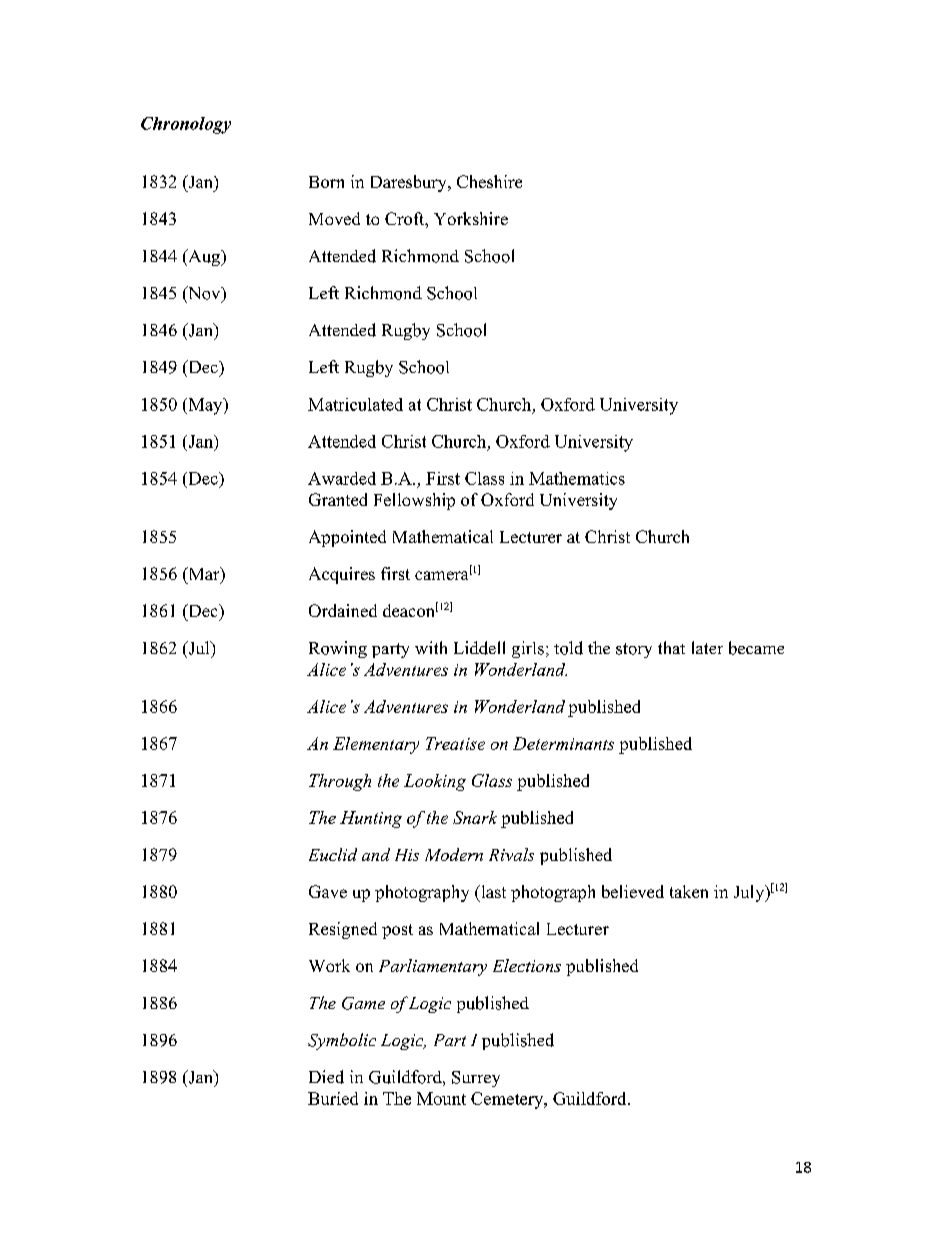  I want to click on Surrey, so click(476, 1079).
